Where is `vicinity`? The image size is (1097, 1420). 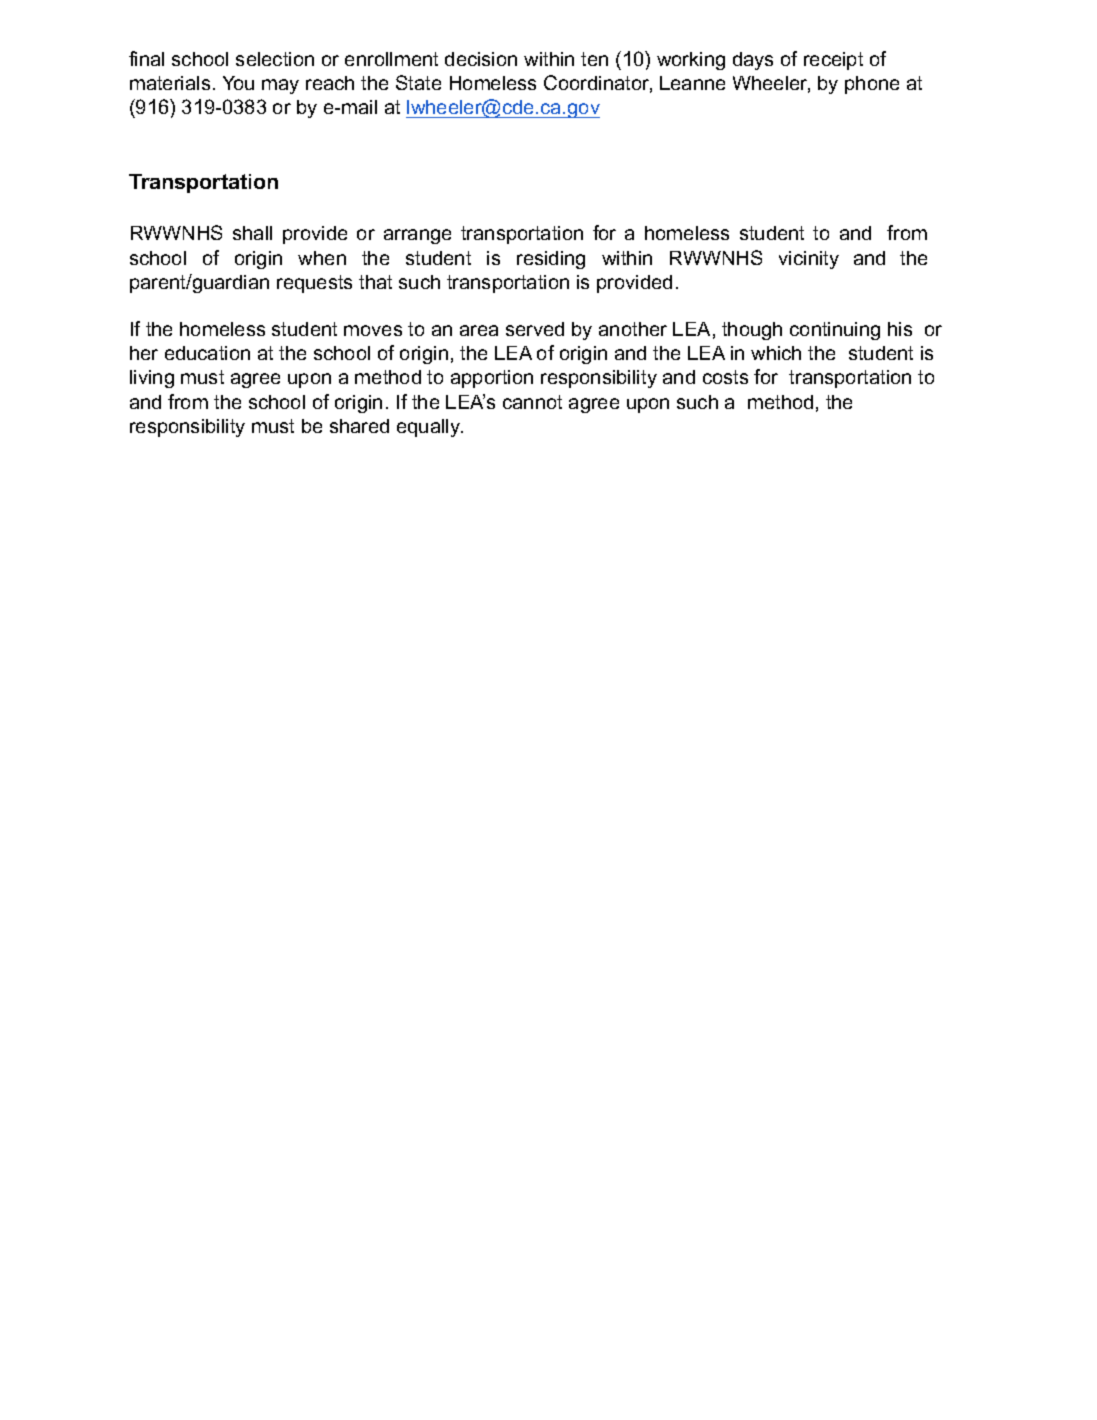 vicinity is located at coordinates (809, 260).
